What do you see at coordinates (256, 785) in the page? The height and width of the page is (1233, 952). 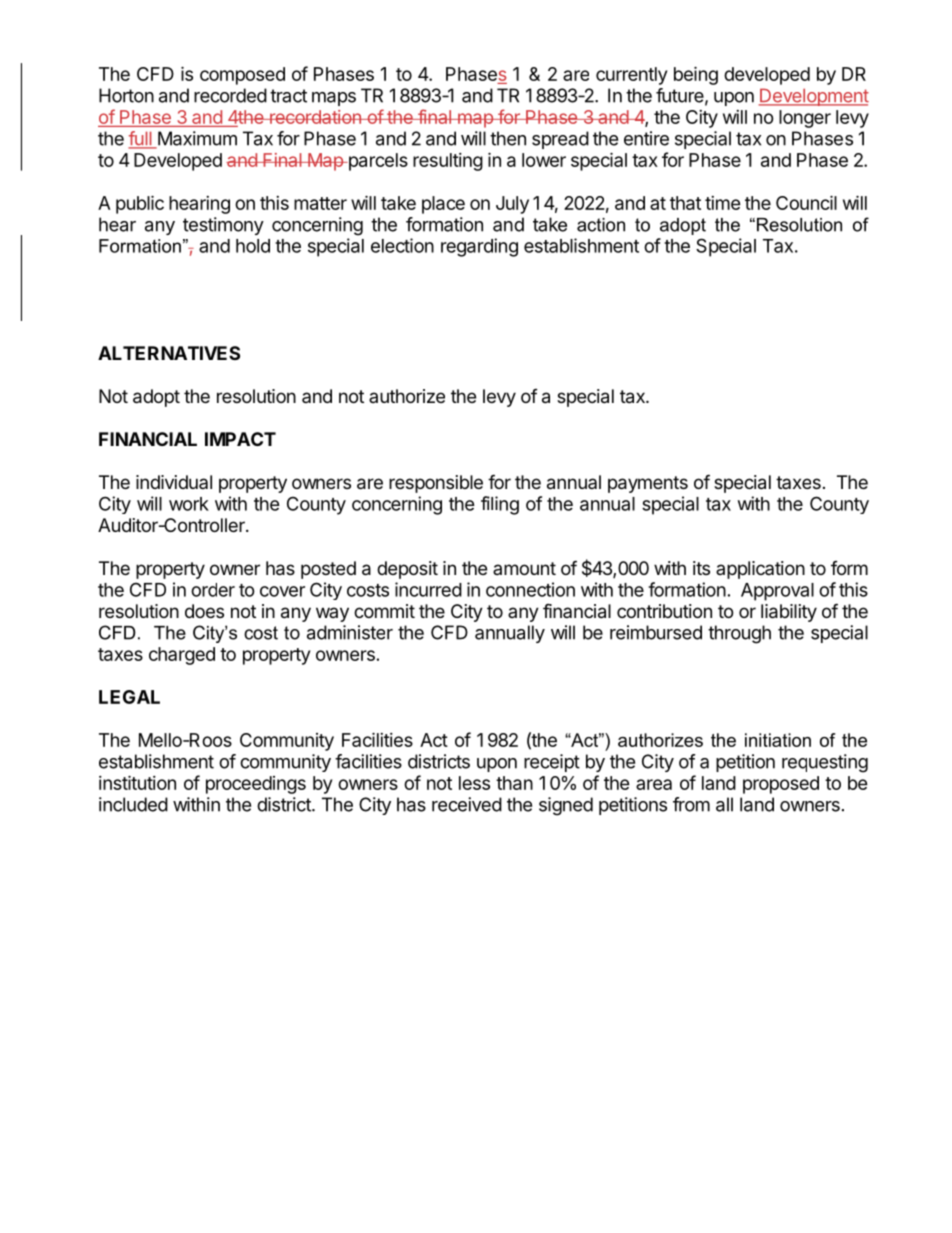 I see `proceedings` at bounding box center [256, 785].
